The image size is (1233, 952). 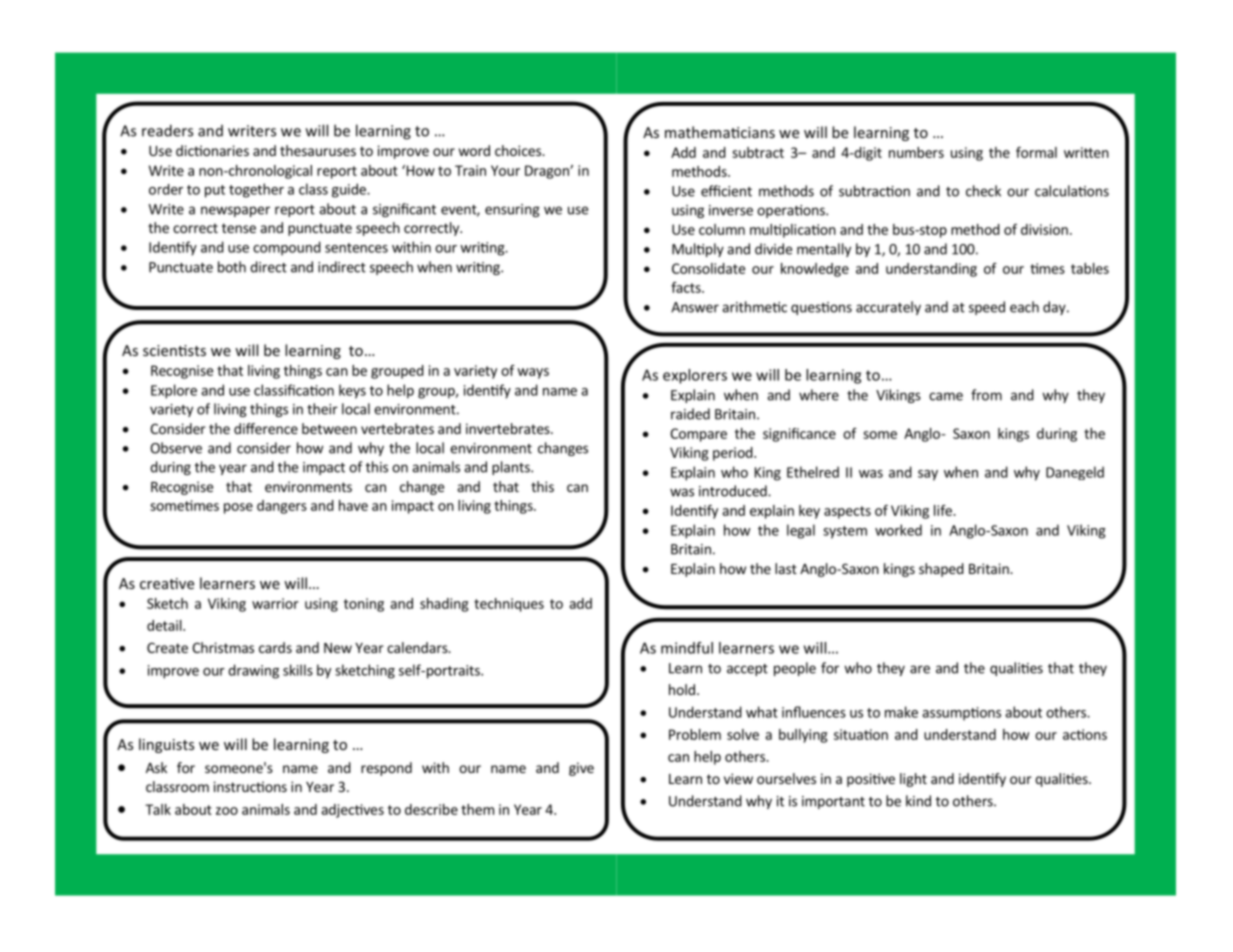 What do you see at coordinates (512, 468) in the screenshot?
I see `plants` at bounding box center [512, 468].
